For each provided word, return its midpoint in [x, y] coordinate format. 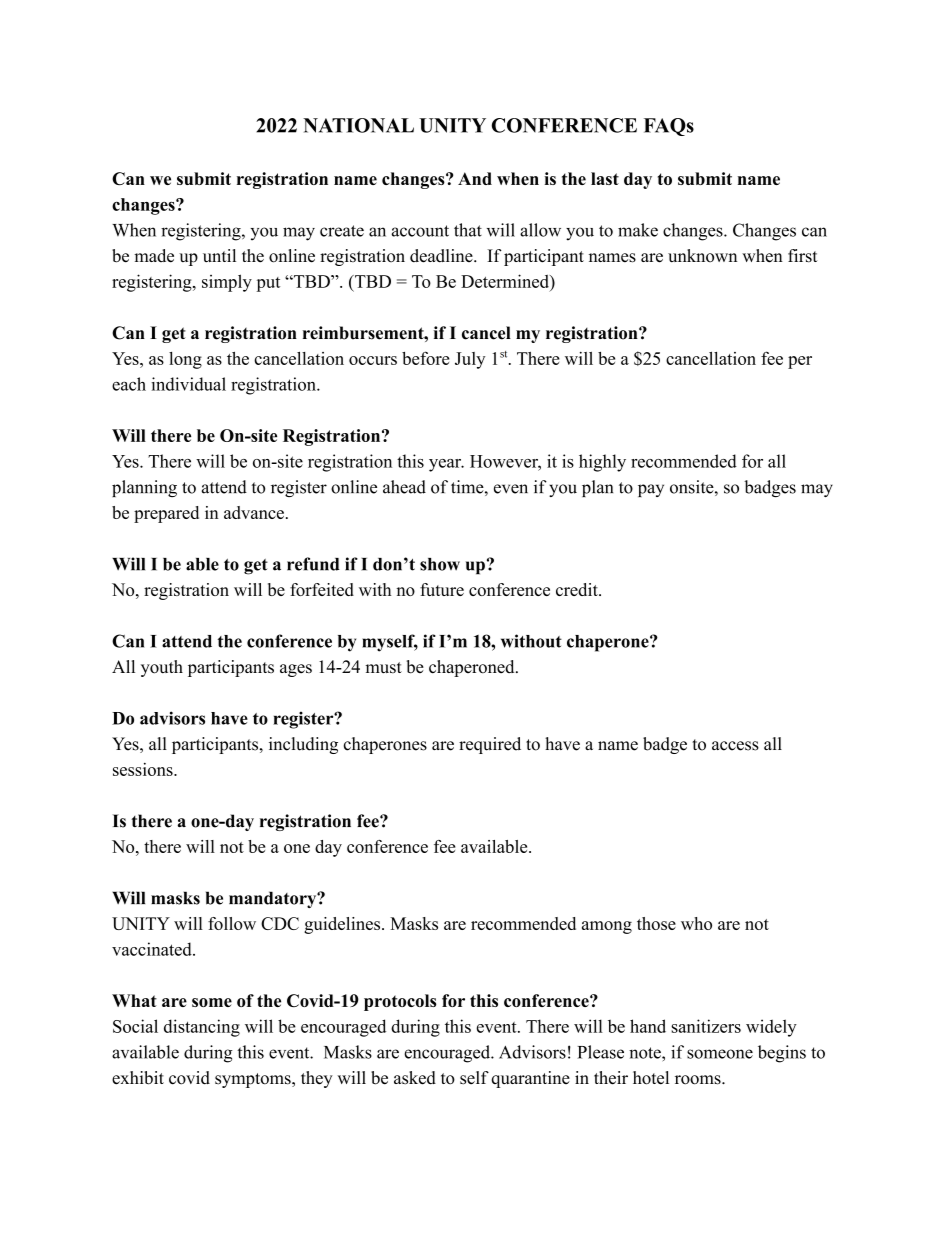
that [468, 230]
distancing [202, 1028]
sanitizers [706, 1026]
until [219, 255]
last [605, 178]
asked [415, 1078]
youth [162, 668]
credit [578, 589]
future [442, 589]
